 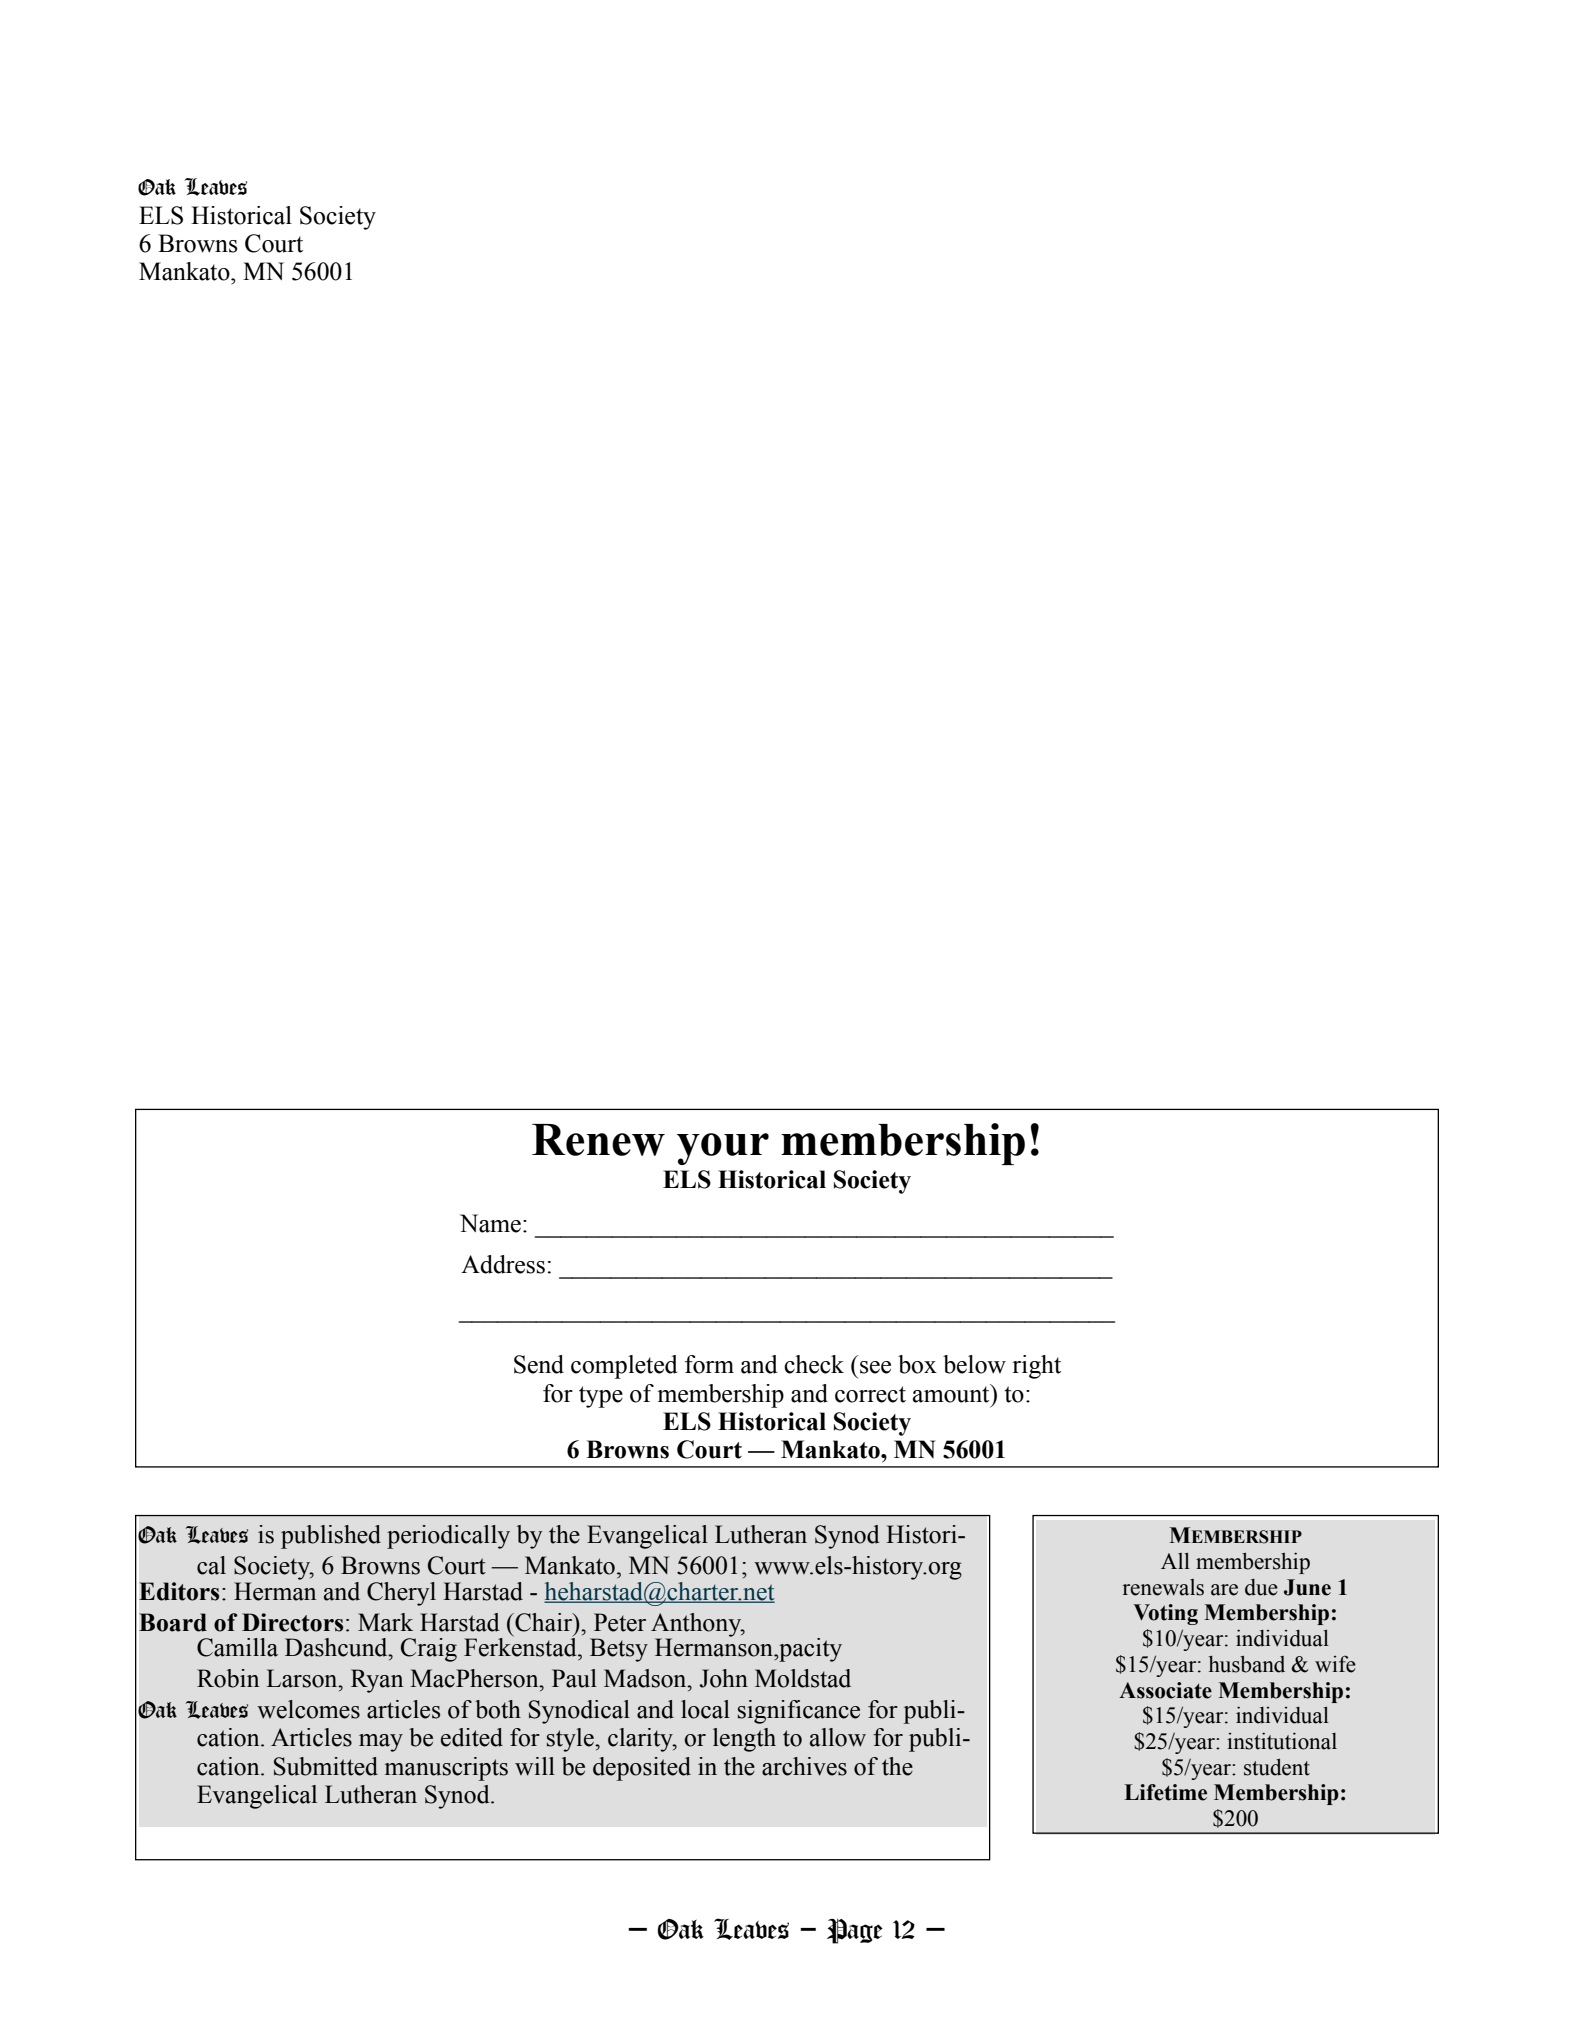 What do you see at coordinates (490, 1223) in the document?
I see `Name` at bounding box center [490, 1223].
